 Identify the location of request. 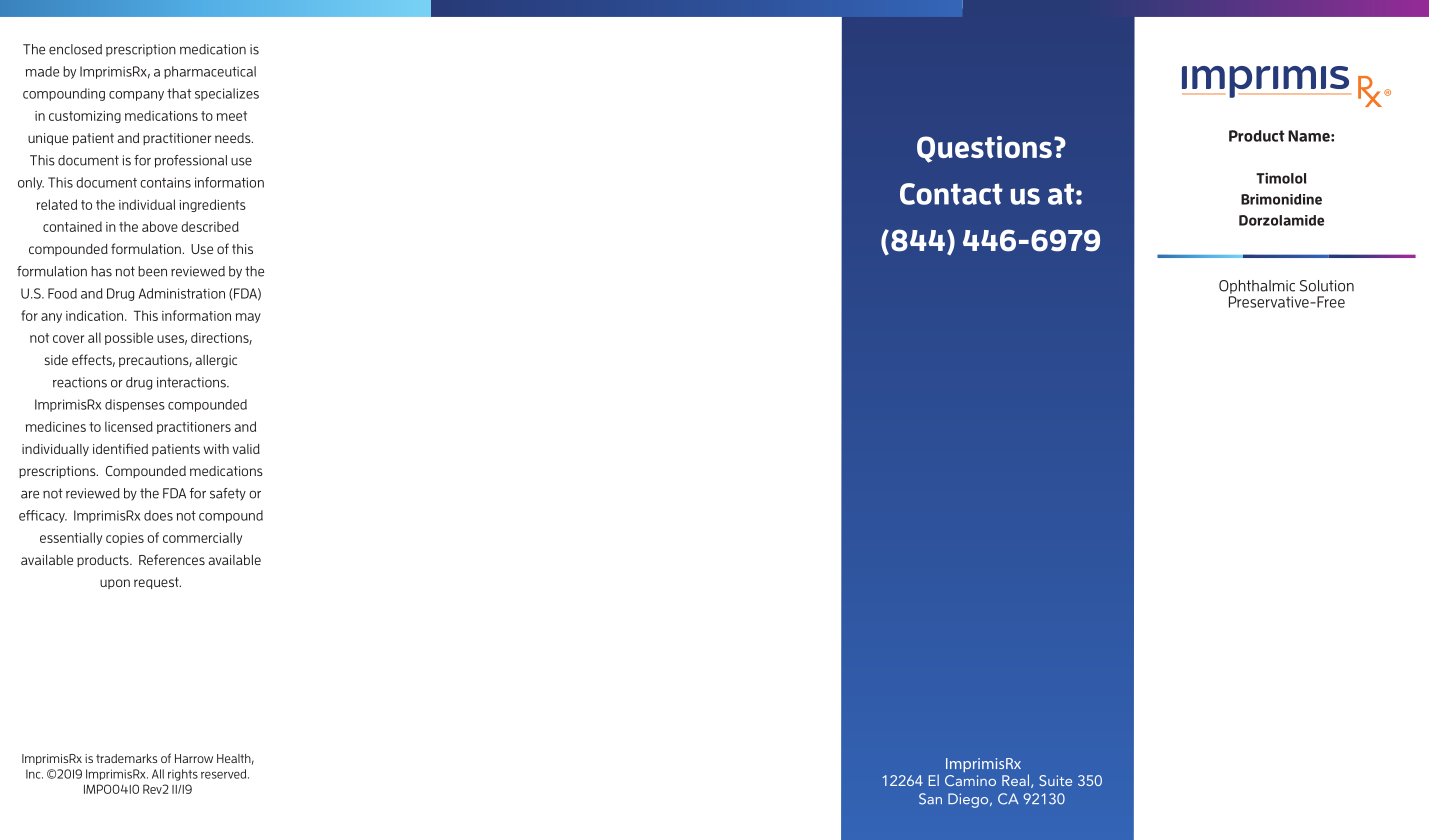
(157, 583).
